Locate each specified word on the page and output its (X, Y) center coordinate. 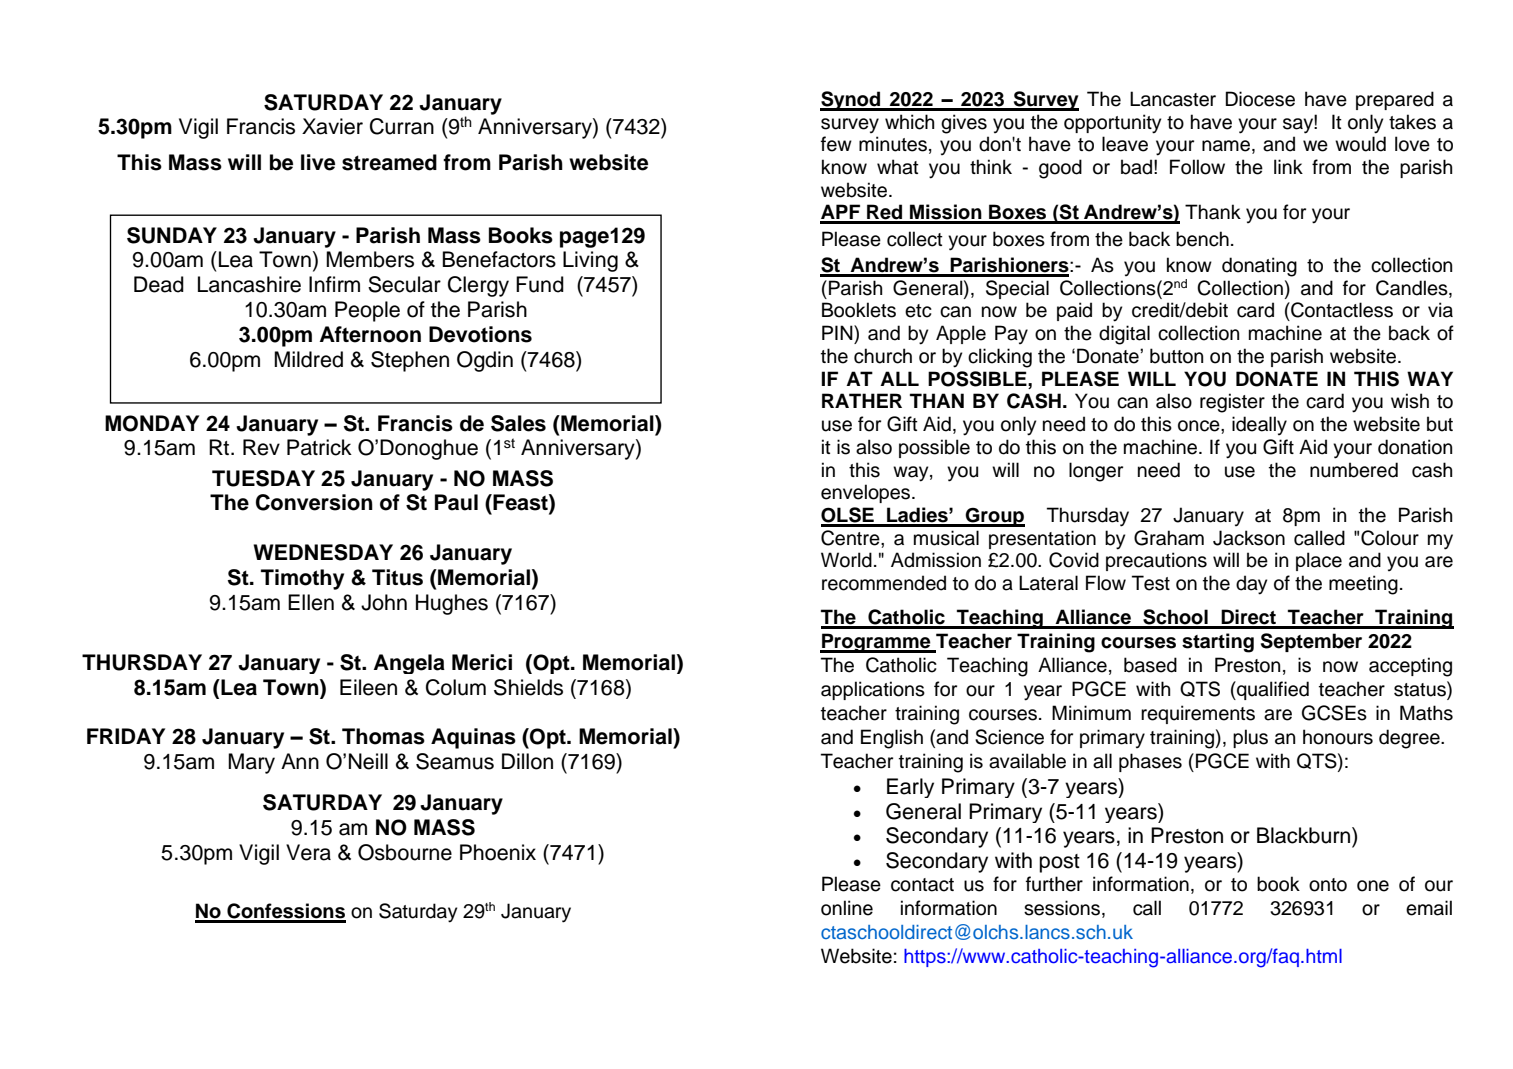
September (1311, 642)
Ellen (311, 602)
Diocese (1260, 99)
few (836, 144)
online (847, 908)
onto (1328, 885)
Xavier (332, 126)
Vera (308, 852)
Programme (876, 643)
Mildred (308, 359)
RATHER (862, 400)
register (1232, 403)
